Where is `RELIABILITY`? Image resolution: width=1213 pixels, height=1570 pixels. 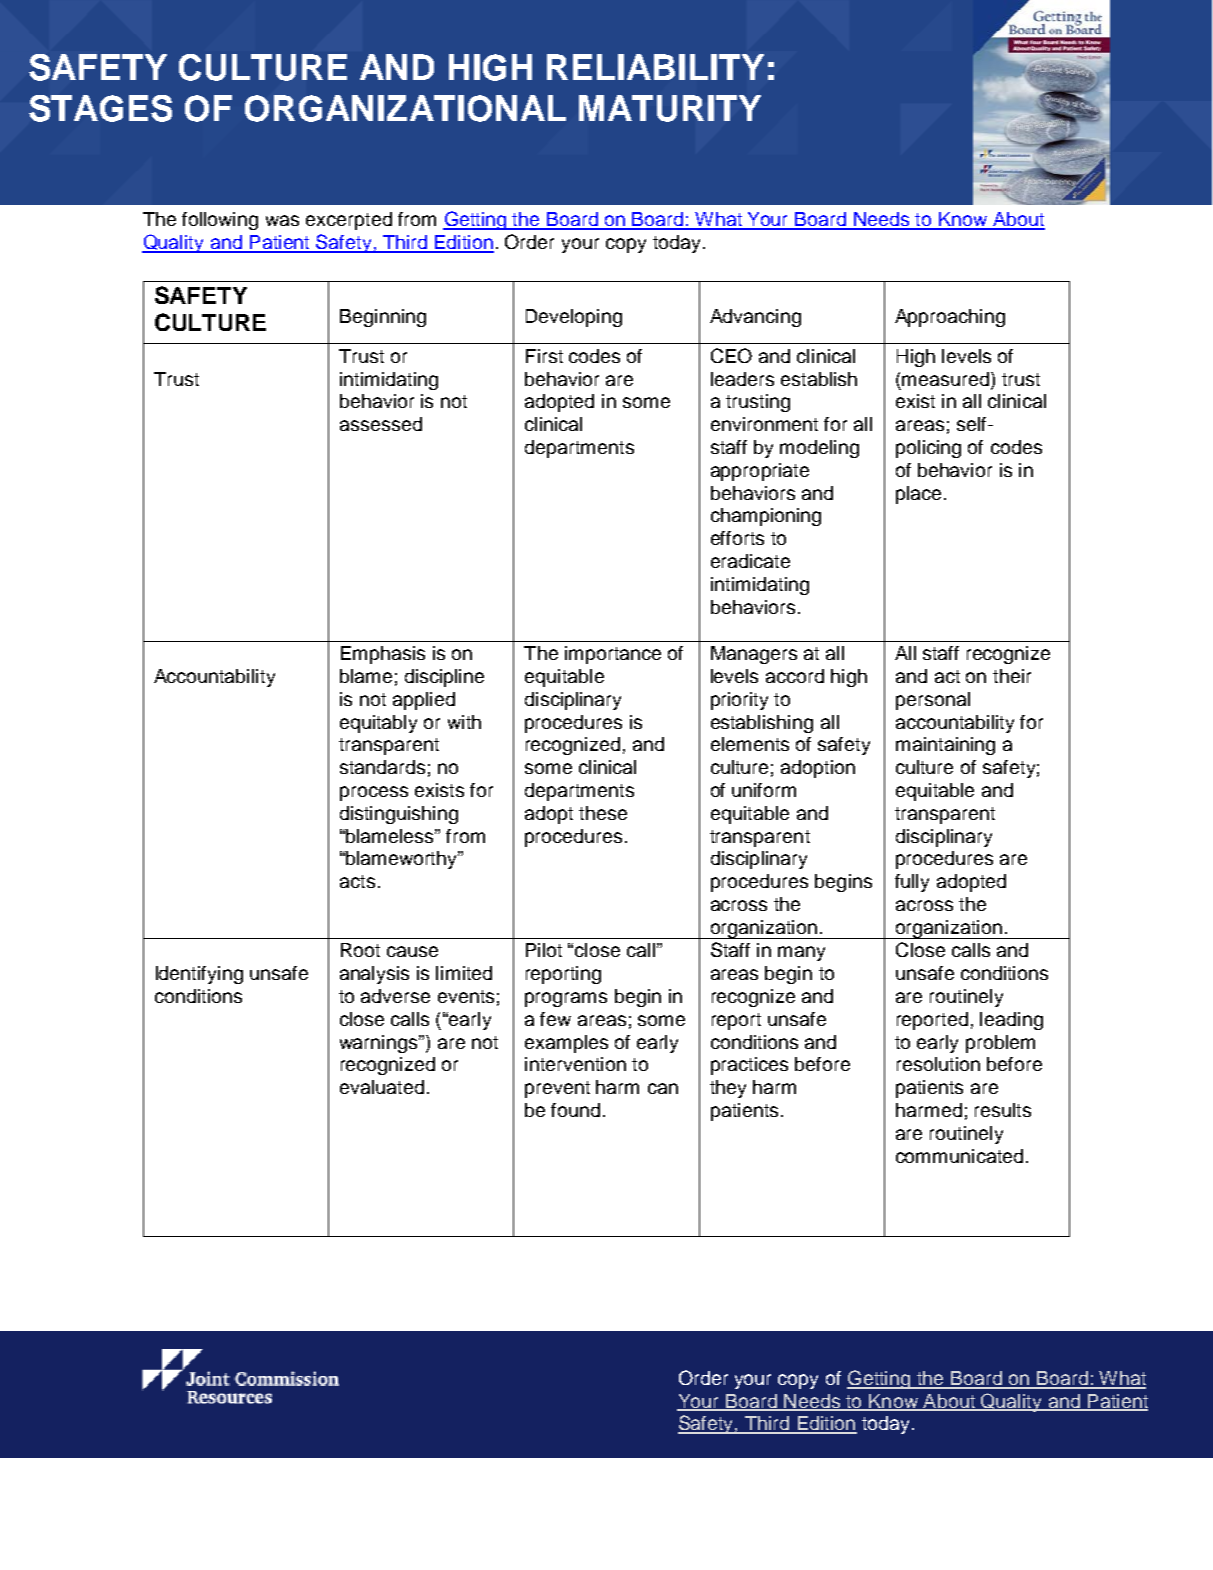 RELIABILITY is located at coordinates (655, 67).
